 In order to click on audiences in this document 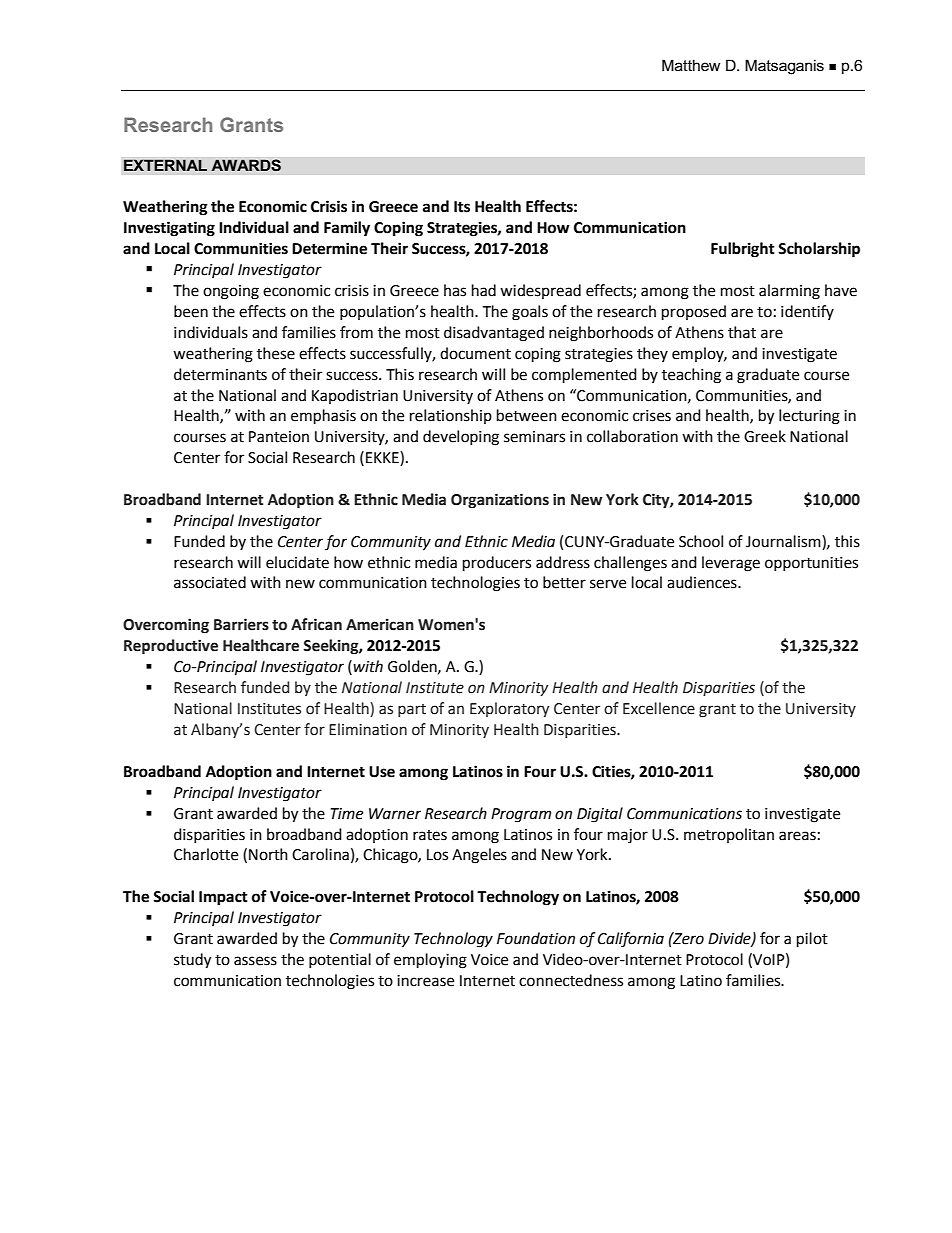, I will do `click(703, 582)`.
